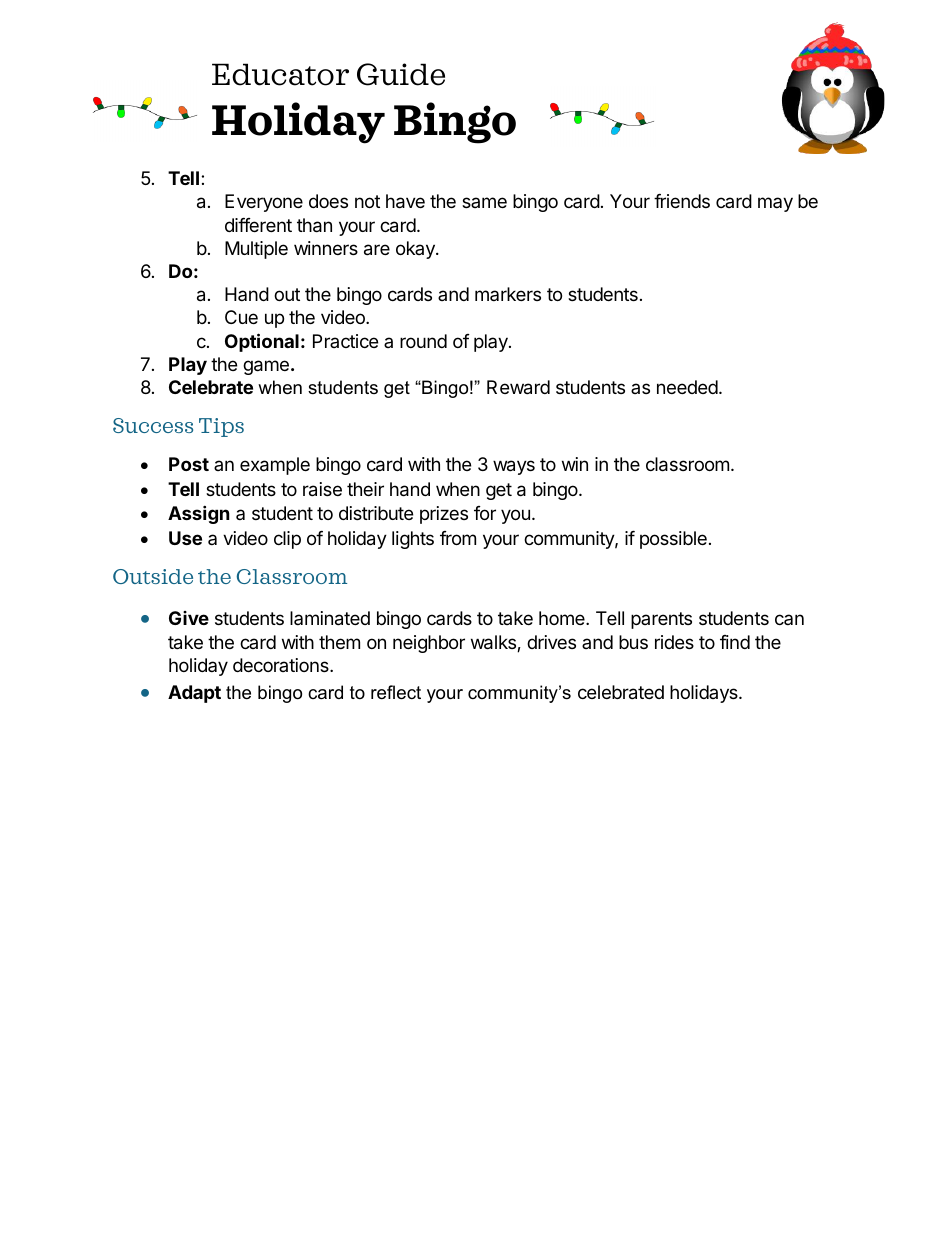 The image size is (952, 1233). What do you see at coordinates (194, 694) in the page?
I see `Adapt` at bounding box center [194, 694].
